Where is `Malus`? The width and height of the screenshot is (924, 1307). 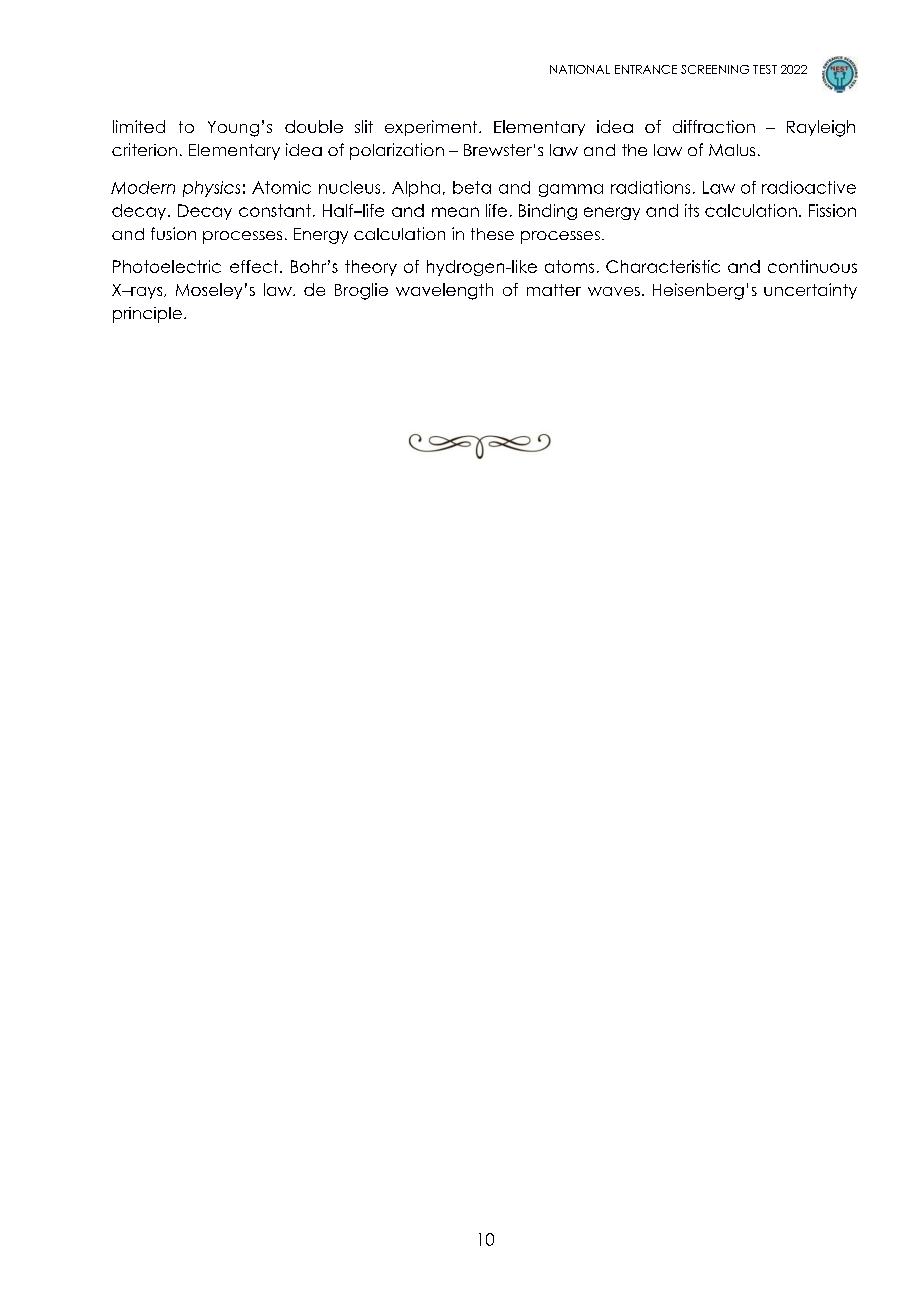 Malus is located at coordinates (732, 150).
